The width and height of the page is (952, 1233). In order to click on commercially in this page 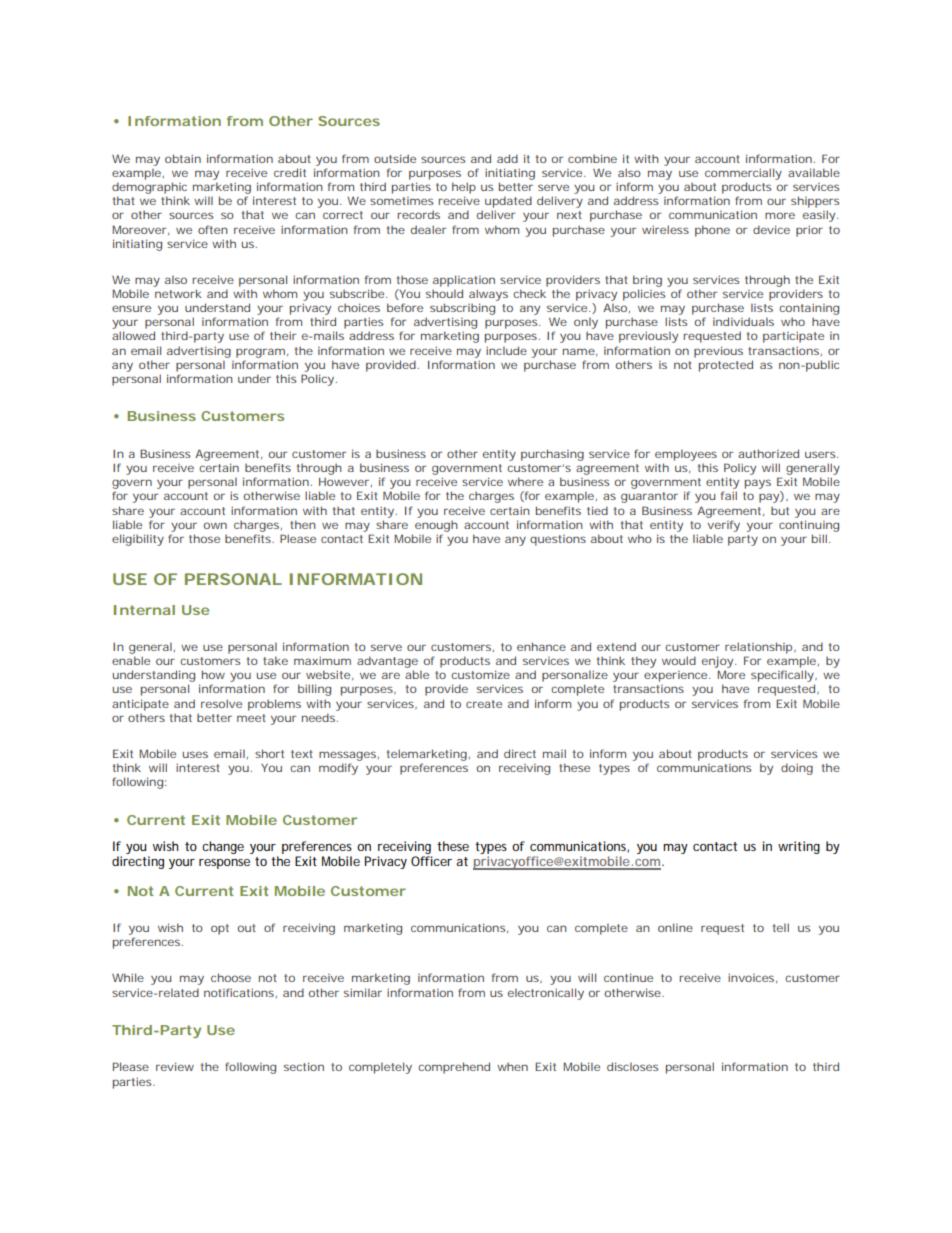, I will do `click(743, 174)`.
